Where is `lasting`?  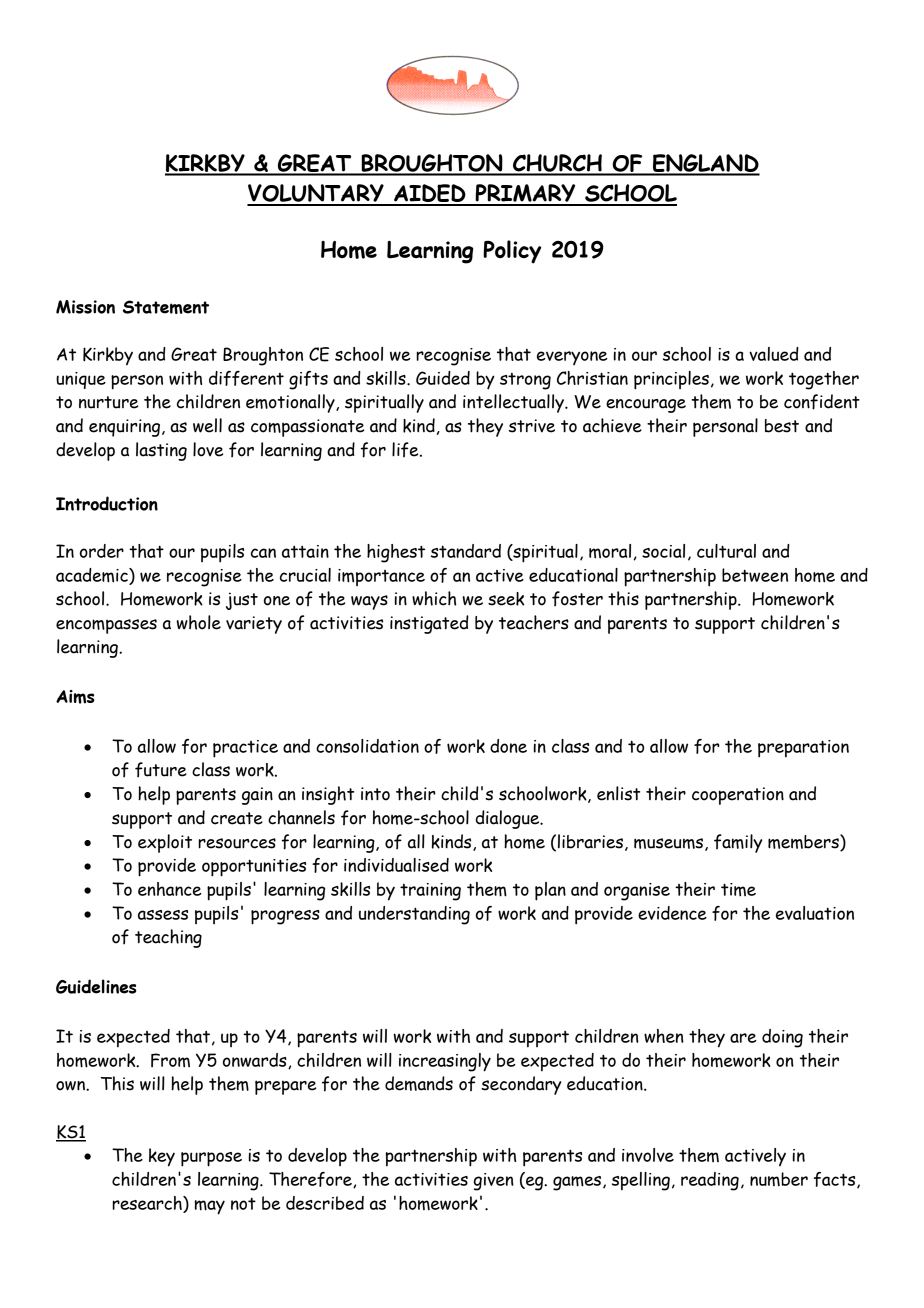 lasting is located at coordinates (161, 451).
